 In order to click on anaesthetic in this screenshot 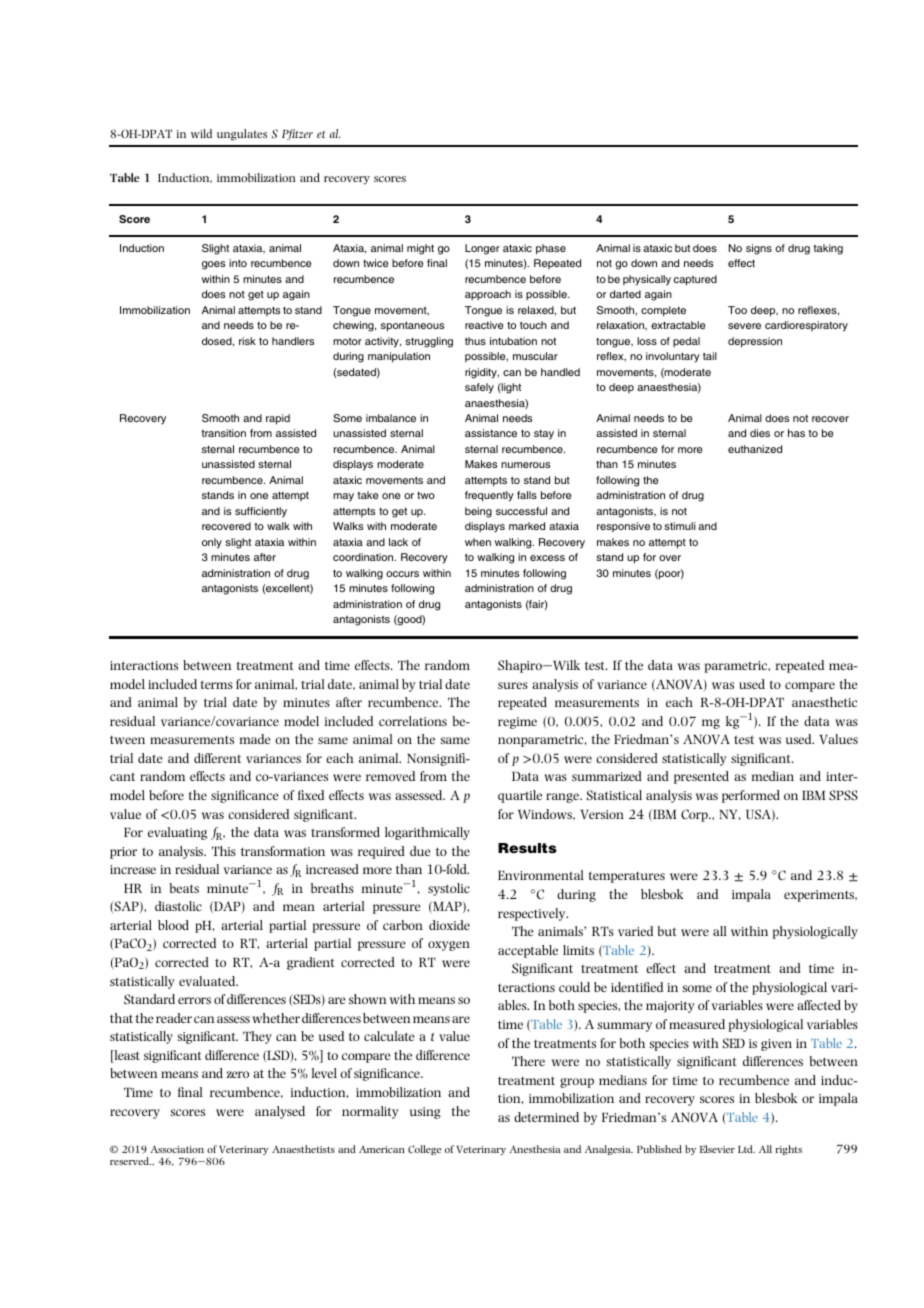, I will do `click(824, 702)`.
